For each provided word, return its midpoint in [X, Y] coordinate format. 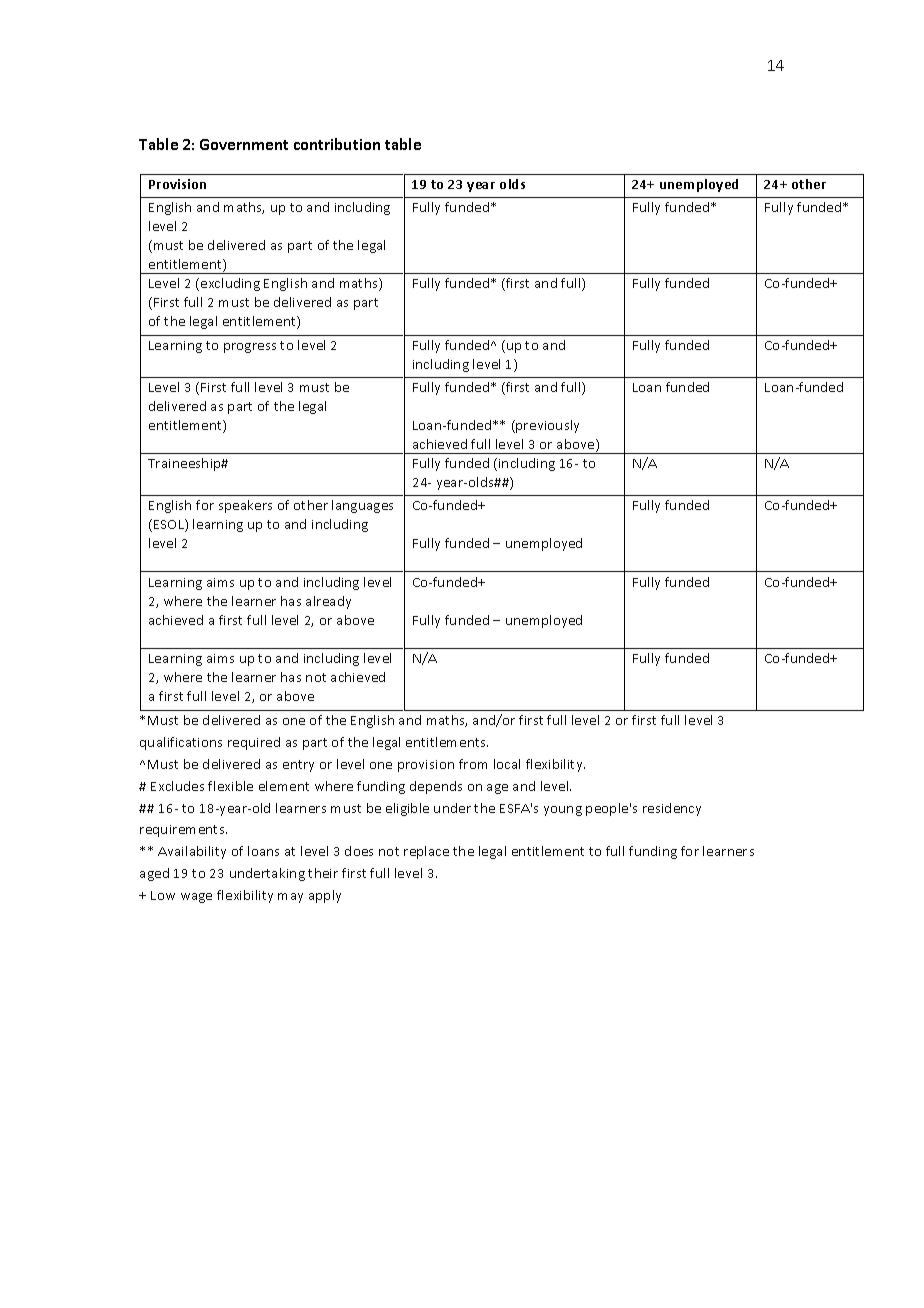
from [473, 764]
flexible [230, 786]
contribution [337, 144]
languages [362, 506]
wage [196, 898]
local [507, 764]
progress [250, 348]
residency [672, 809]
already [328, 602]
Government [244, 144]
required [254, 743]
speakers [245, 506]
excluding [230, 284]
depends [436, 787]
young [563, 811]
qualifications [181, 743]
